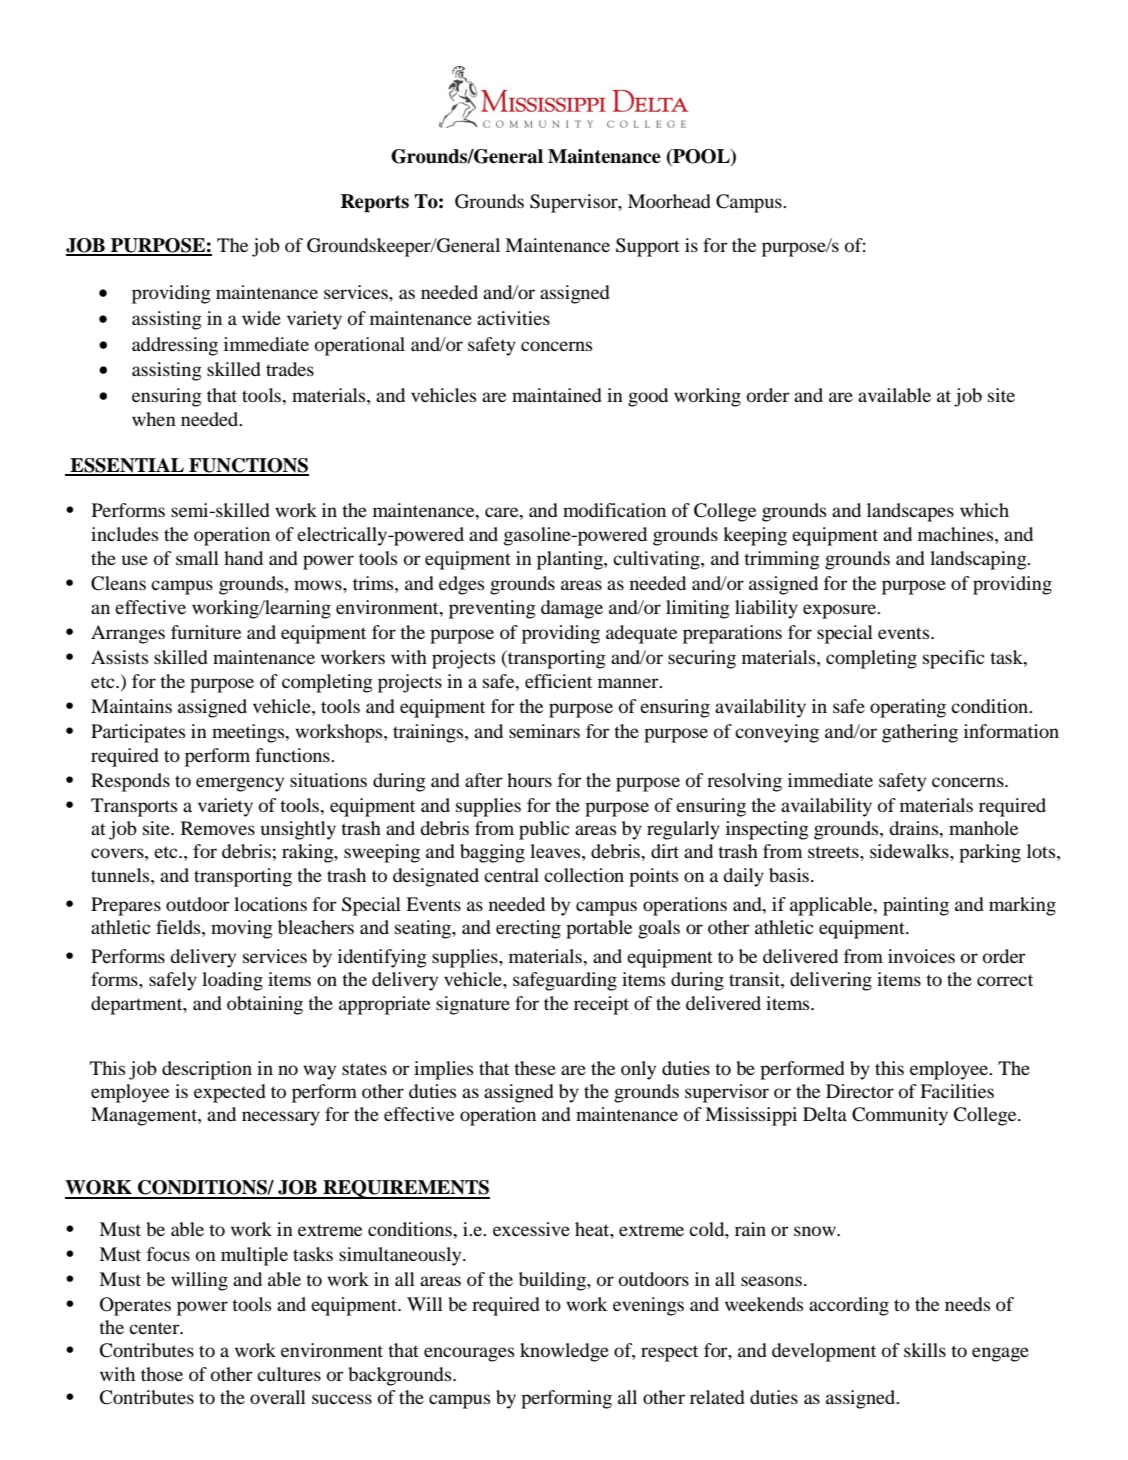  What do you see at coordinates (240, 784) in the page?
I see `emergency` at bounding box center [240, 784].
